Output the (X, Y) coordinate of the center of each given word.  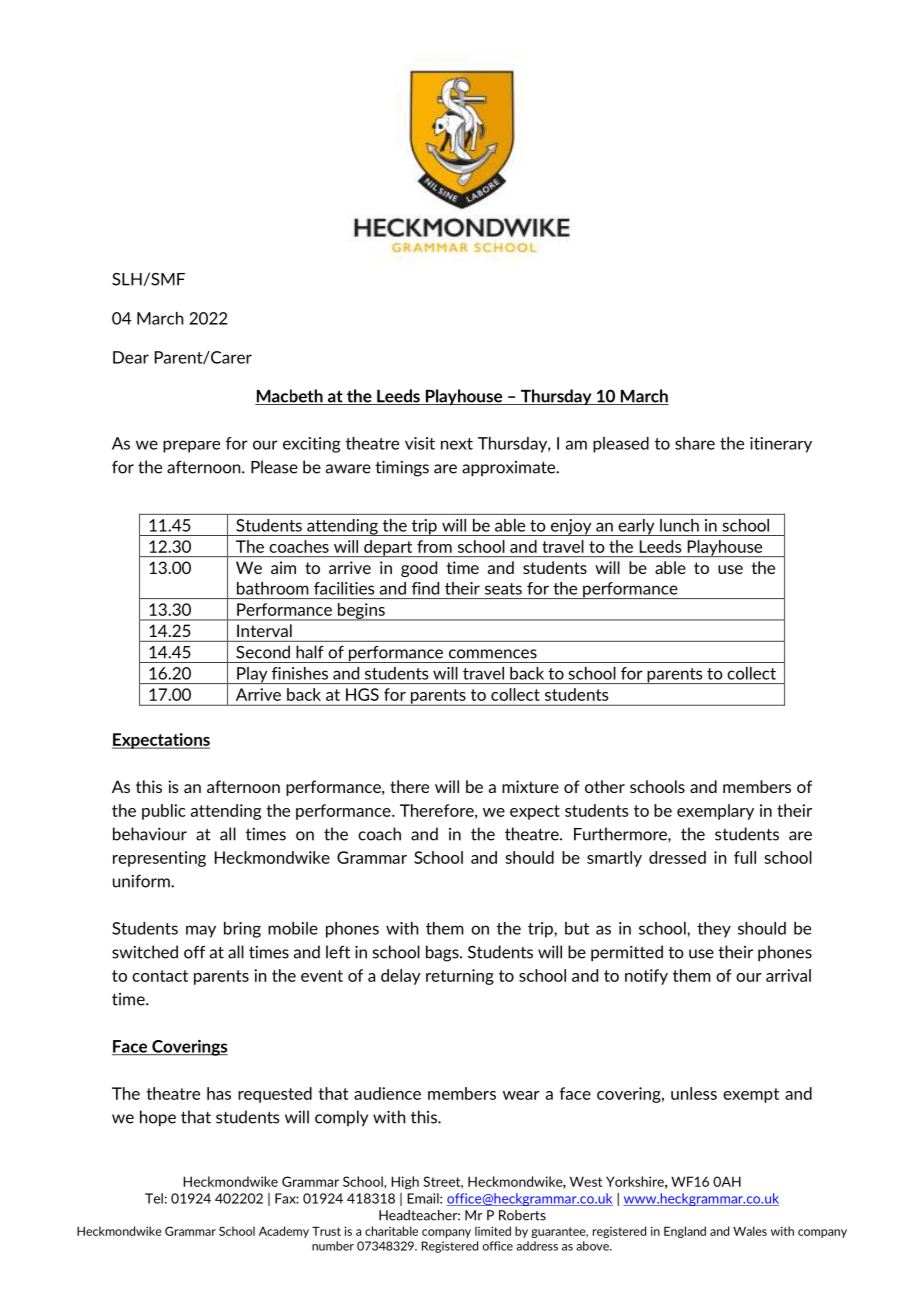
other (605, 786)
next (457, 444)
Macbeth (290, 397)
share (695, 443)
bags (443, 953)
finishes (300, 673)
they (714, 930)
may (201, 931)
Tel (154, 1198)
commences (493, 654)
